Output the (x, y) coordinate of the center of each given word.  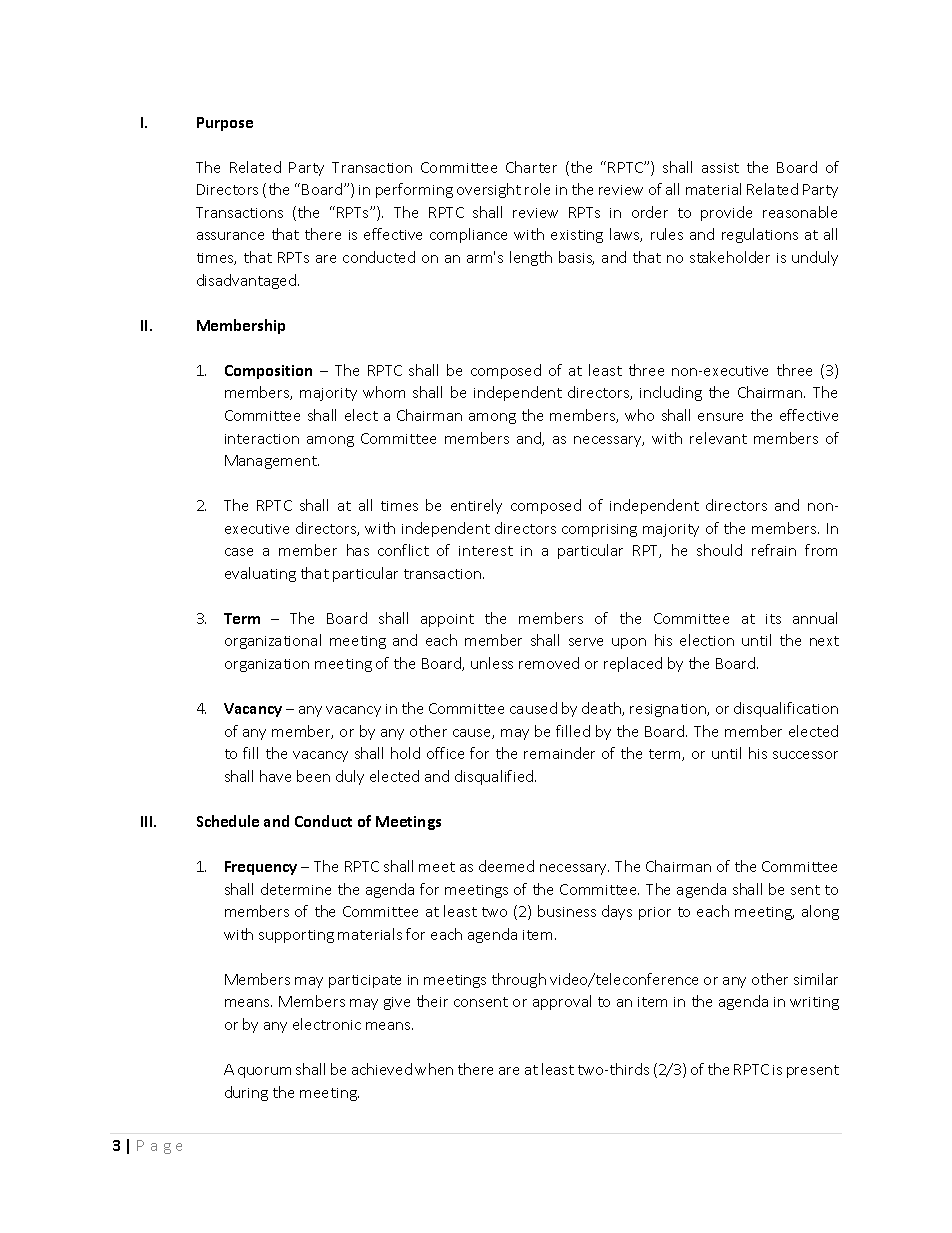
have (275, 776)
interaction (262, 439)
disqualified (495, 777)
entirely (476, 506)
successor (805, 755)
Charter (531, 167)
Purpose (225, 124)
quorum (264, 1072)
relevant (718, 438)
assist (720, 168)
